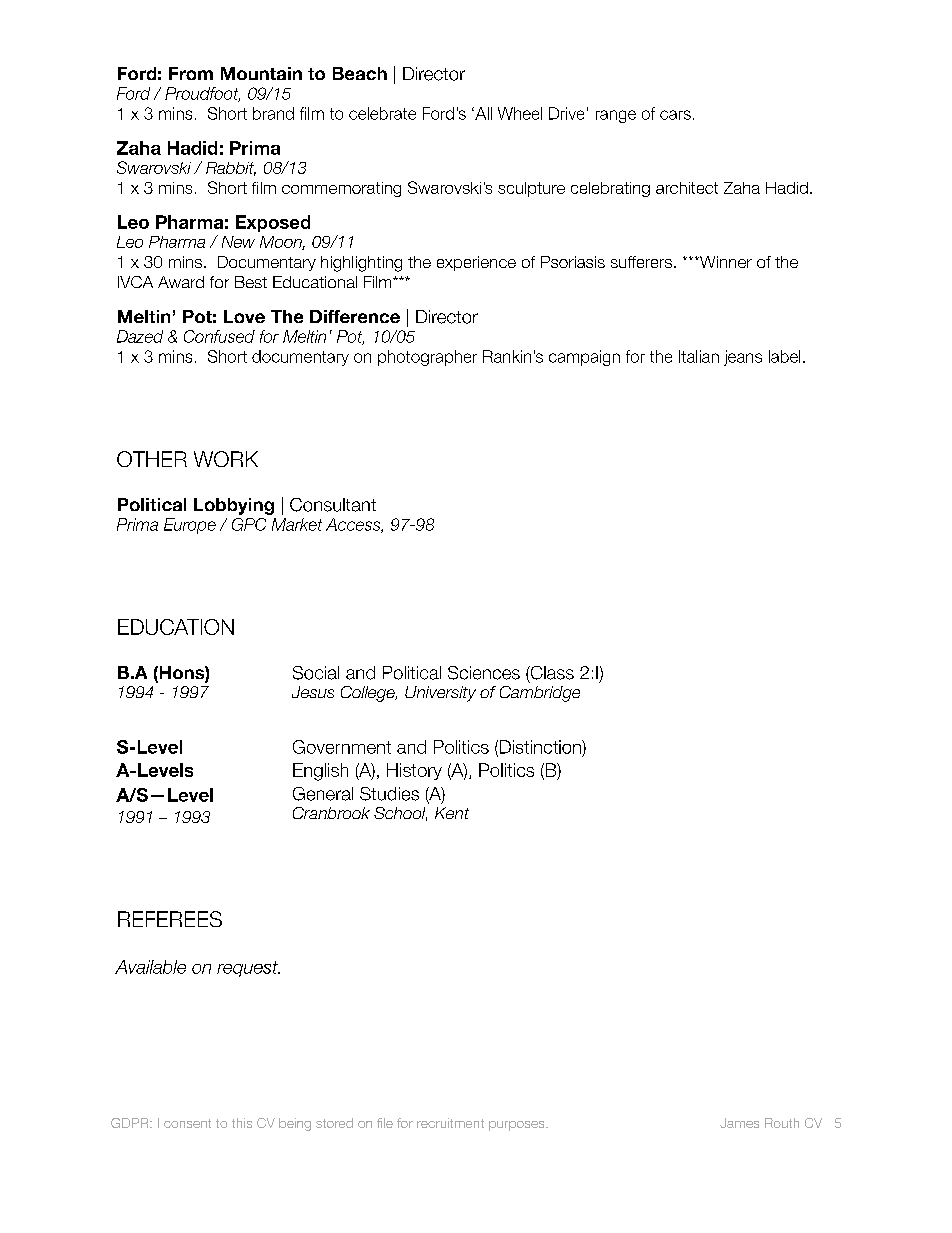 This image has height=1233, width=952. What do you see at coordinates (482, 113) in the image?
I see `All` at bounding box center [482, 113].
